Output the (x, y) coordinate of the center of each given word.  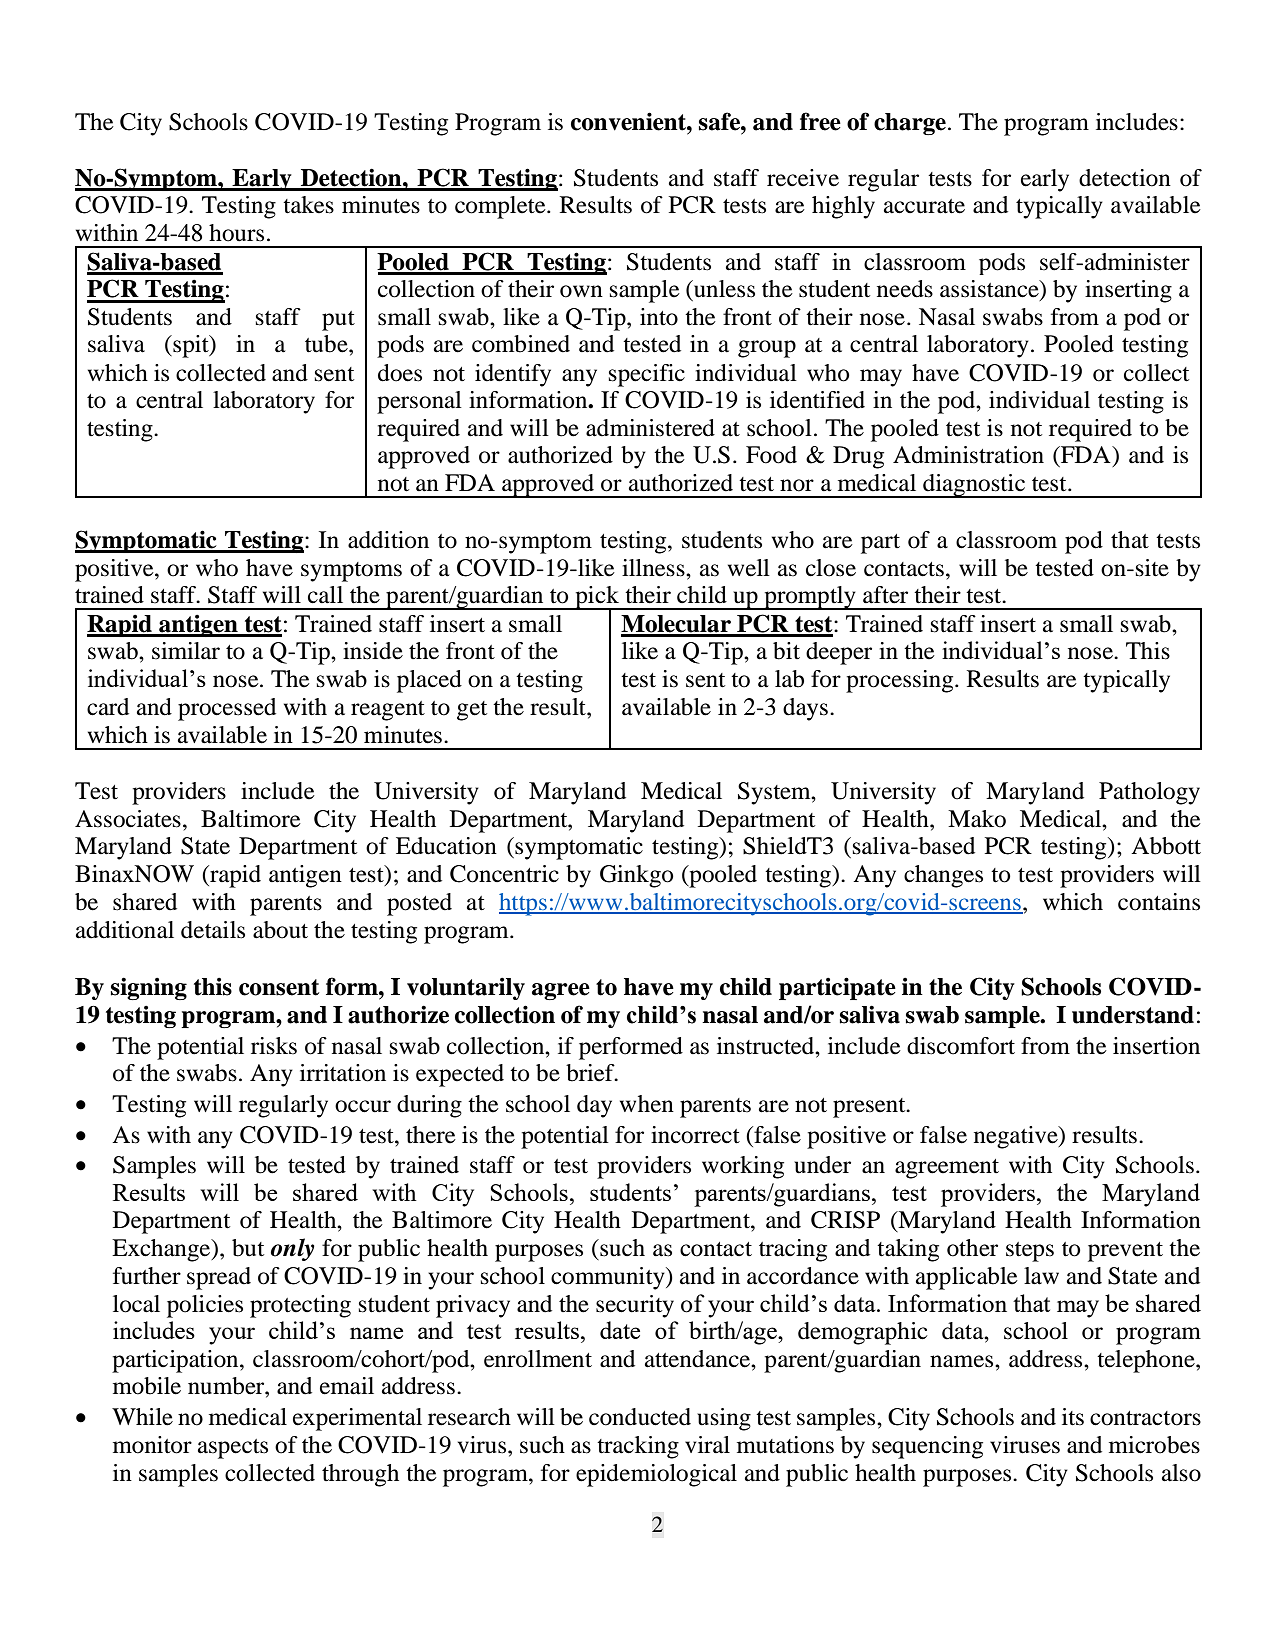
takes (308, 205)
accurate (924, 206)
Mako (977, 819)
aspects (233, 1449)
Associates (128, 819)
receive (803, 178)
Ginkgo (637, 876)
